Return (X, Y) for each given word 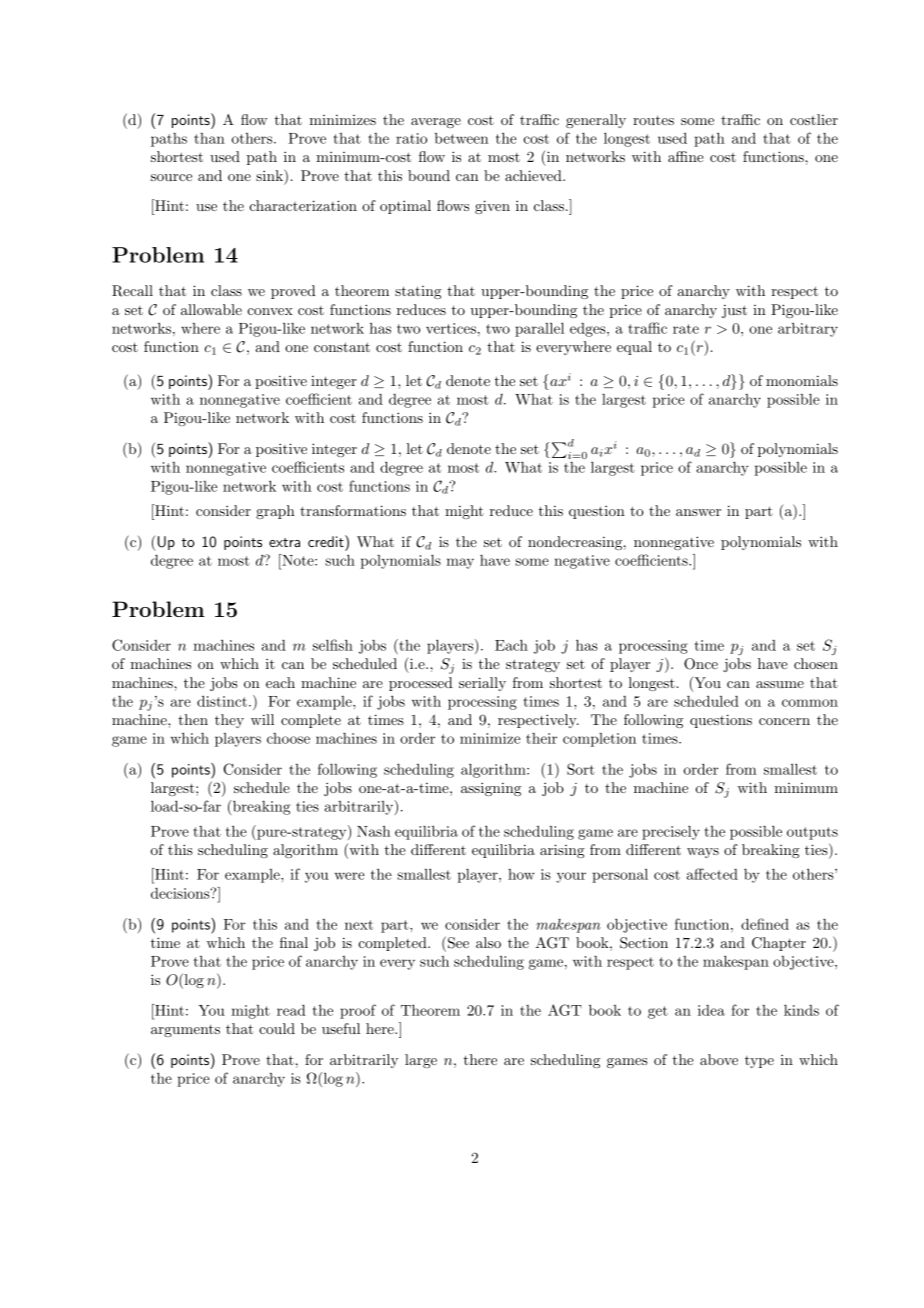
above (719, 1059)
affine (686, 156)
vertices (451, 328)
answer (698, 512)
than (209, 138)
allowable (211, 309)
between (462, 138)
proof (358, 1011)
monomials (802, 380)
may (460, 563)
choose (288, 738)
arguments (185, 1031)
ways (703, 853)
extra (284, 542)
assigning (491, 789)
